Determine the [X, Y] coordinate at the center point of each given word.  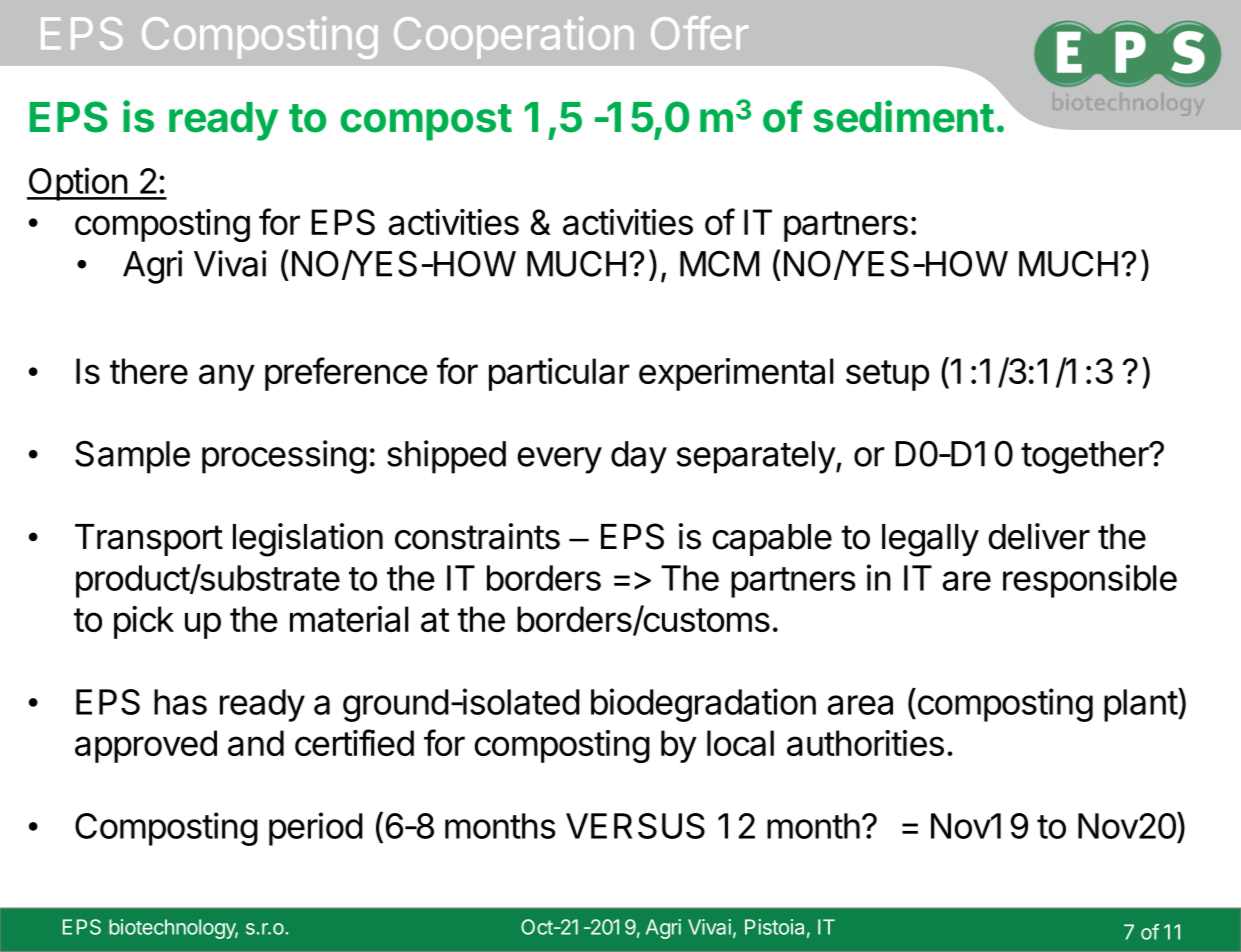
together [1085, 457]
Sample [132, 457]
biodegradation [703, 705]
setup [887, 375]
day [639, 457]
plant [1141, 705]
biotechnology [173, 929]
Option [78, 184]
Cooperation [514, 37]
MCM [719, 264]
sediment [903, 116]
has [180, 702]
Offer [699, 33]
